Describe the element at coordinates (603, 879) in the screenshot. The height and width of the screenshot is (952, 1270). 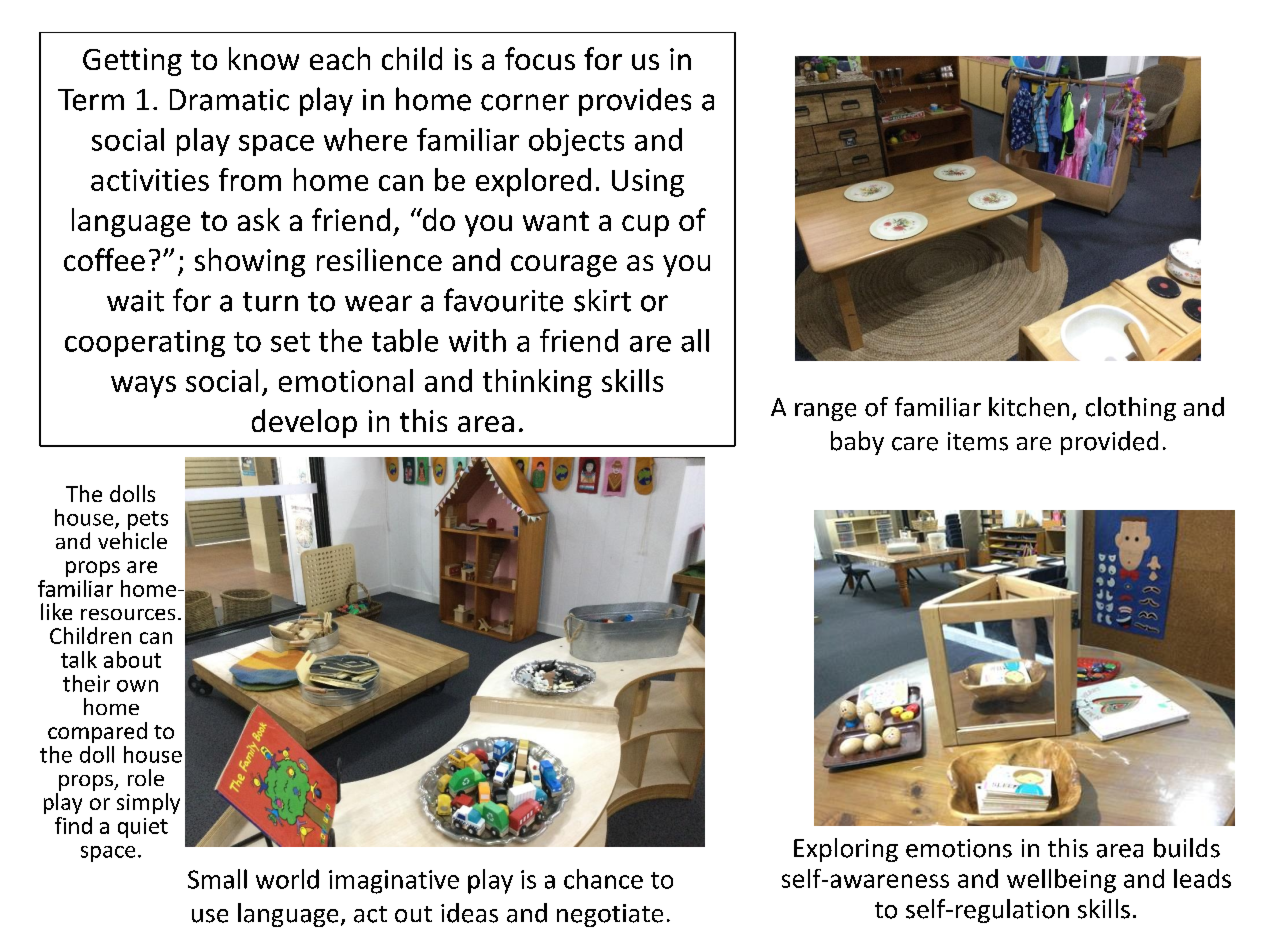
I see `chance` at that location.
